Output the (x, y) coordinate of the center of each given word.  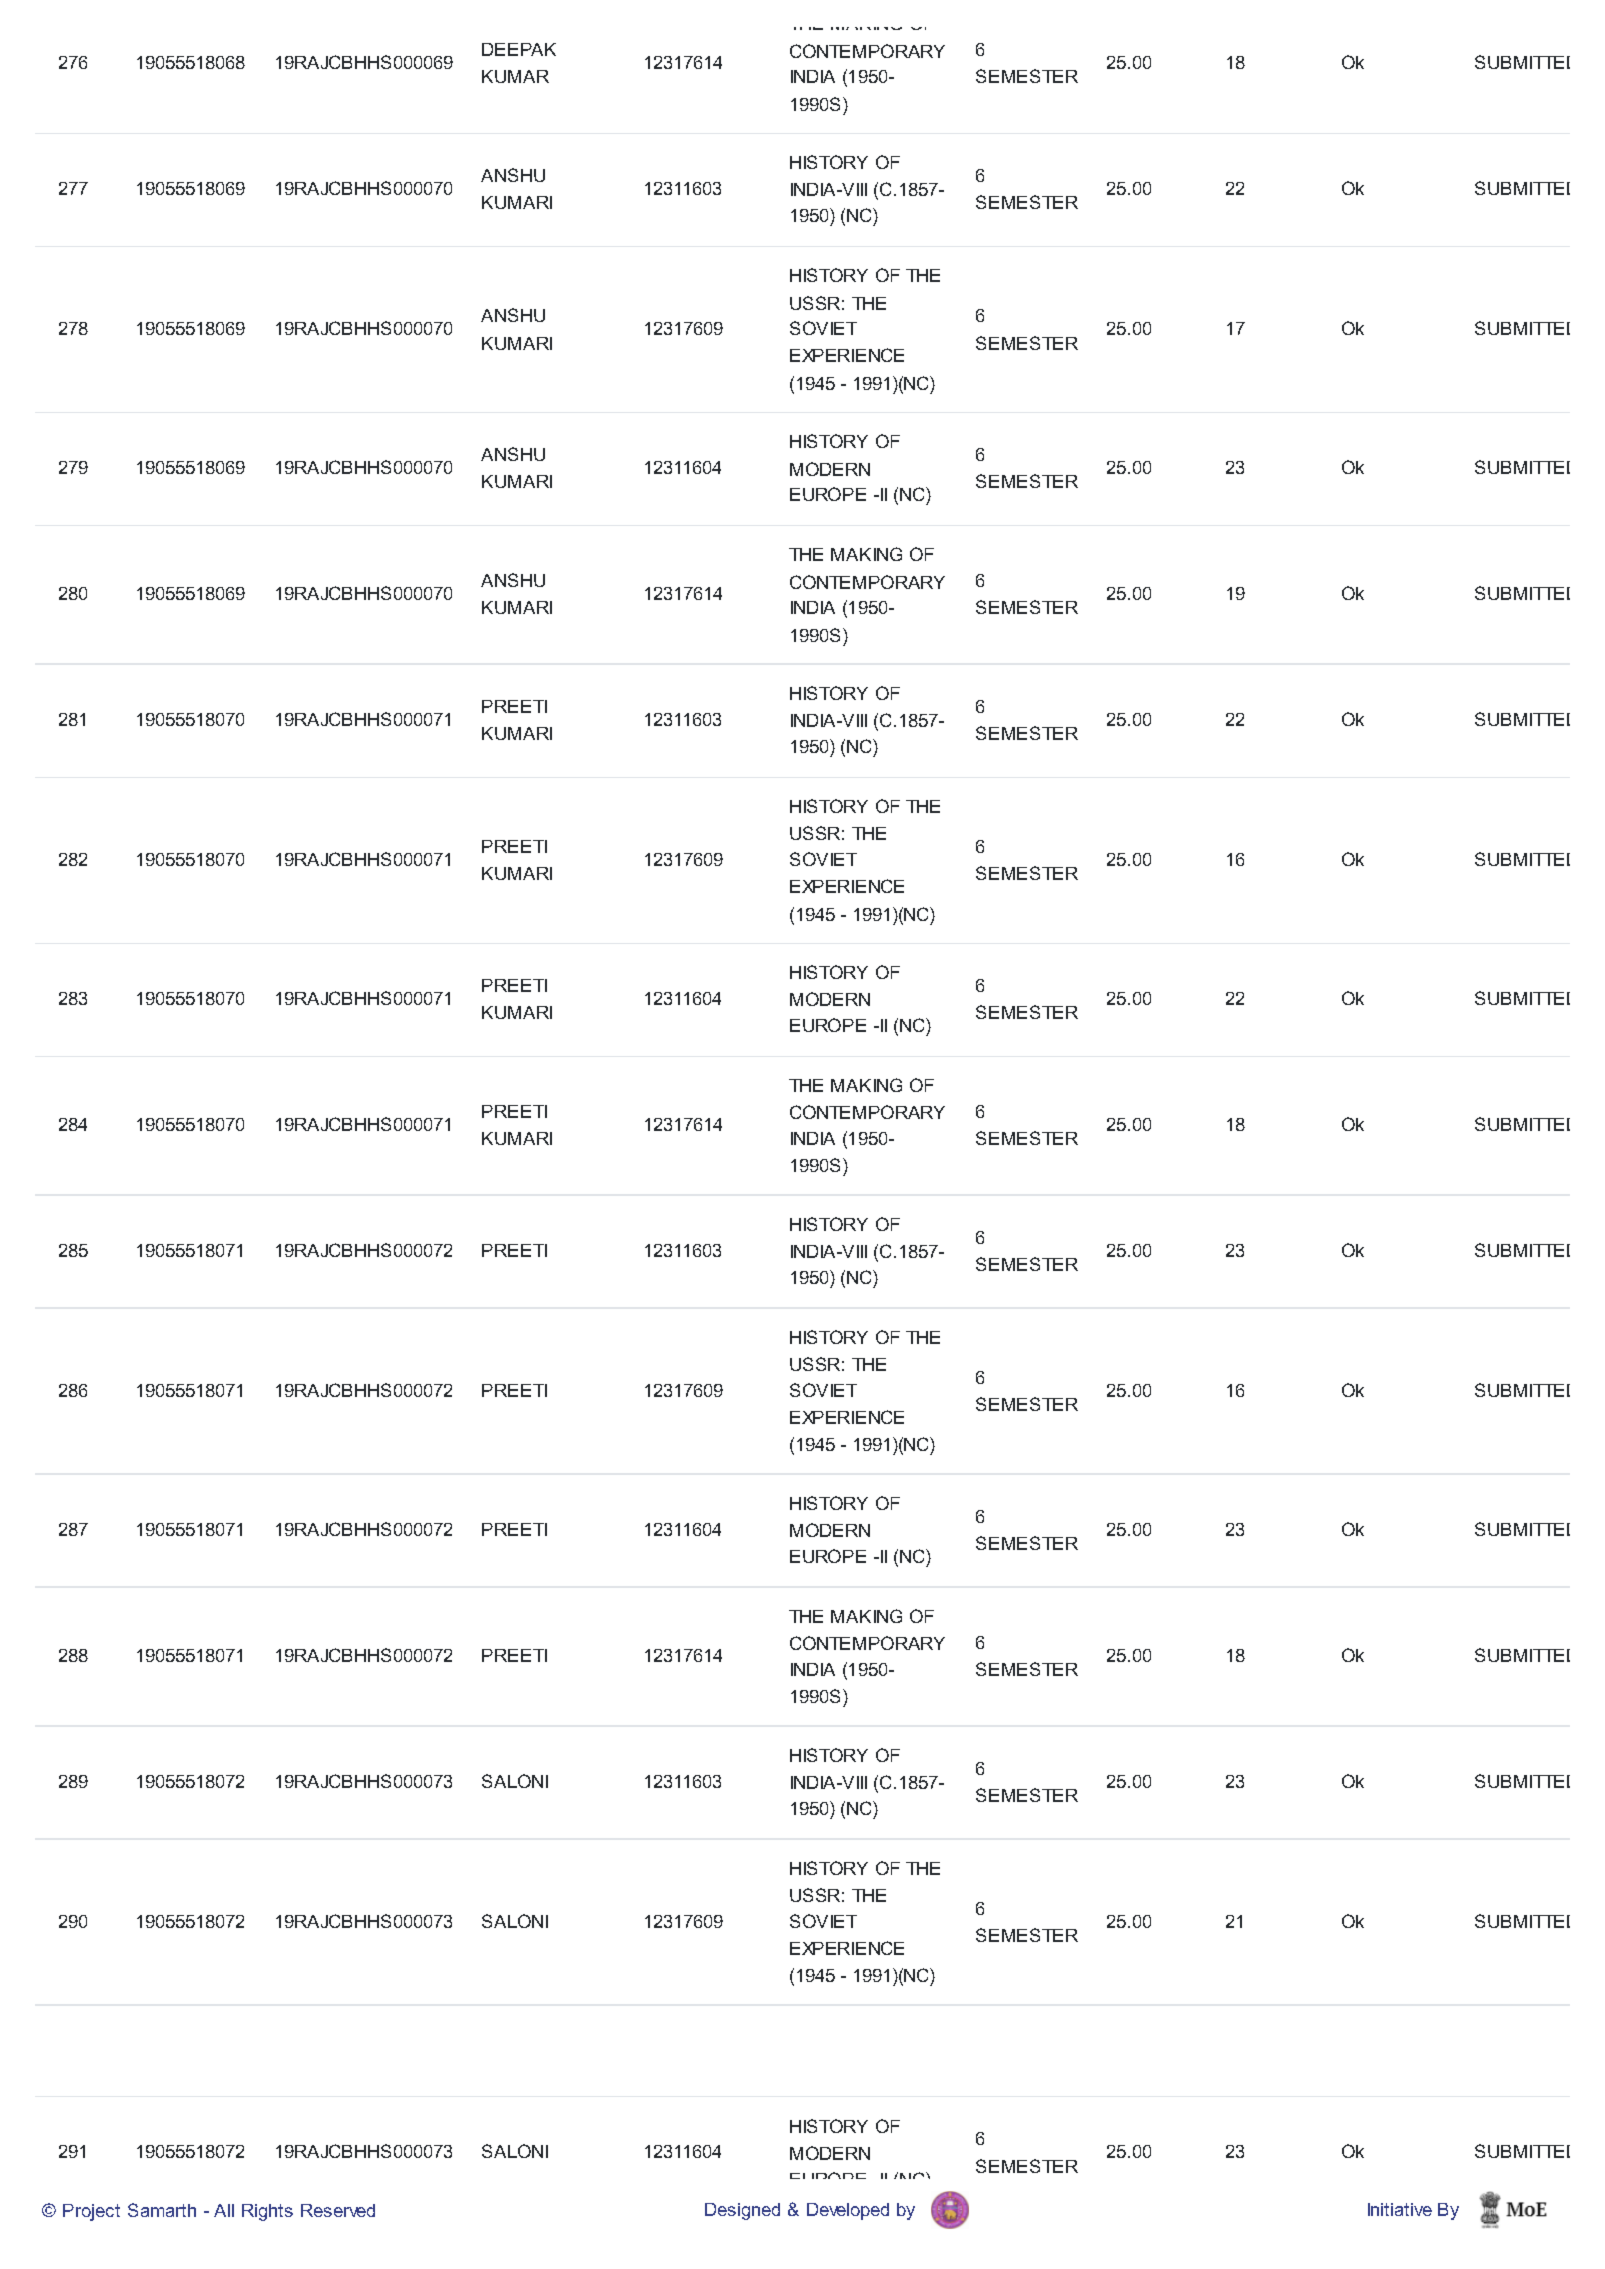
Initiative (1400, 2209)
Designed (742, 2211)
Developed (848, 2211)
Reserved (338, 2210)
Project (91, 2212)
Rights (267, 2212)
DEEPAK (519, 49)
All (224, 2210)
